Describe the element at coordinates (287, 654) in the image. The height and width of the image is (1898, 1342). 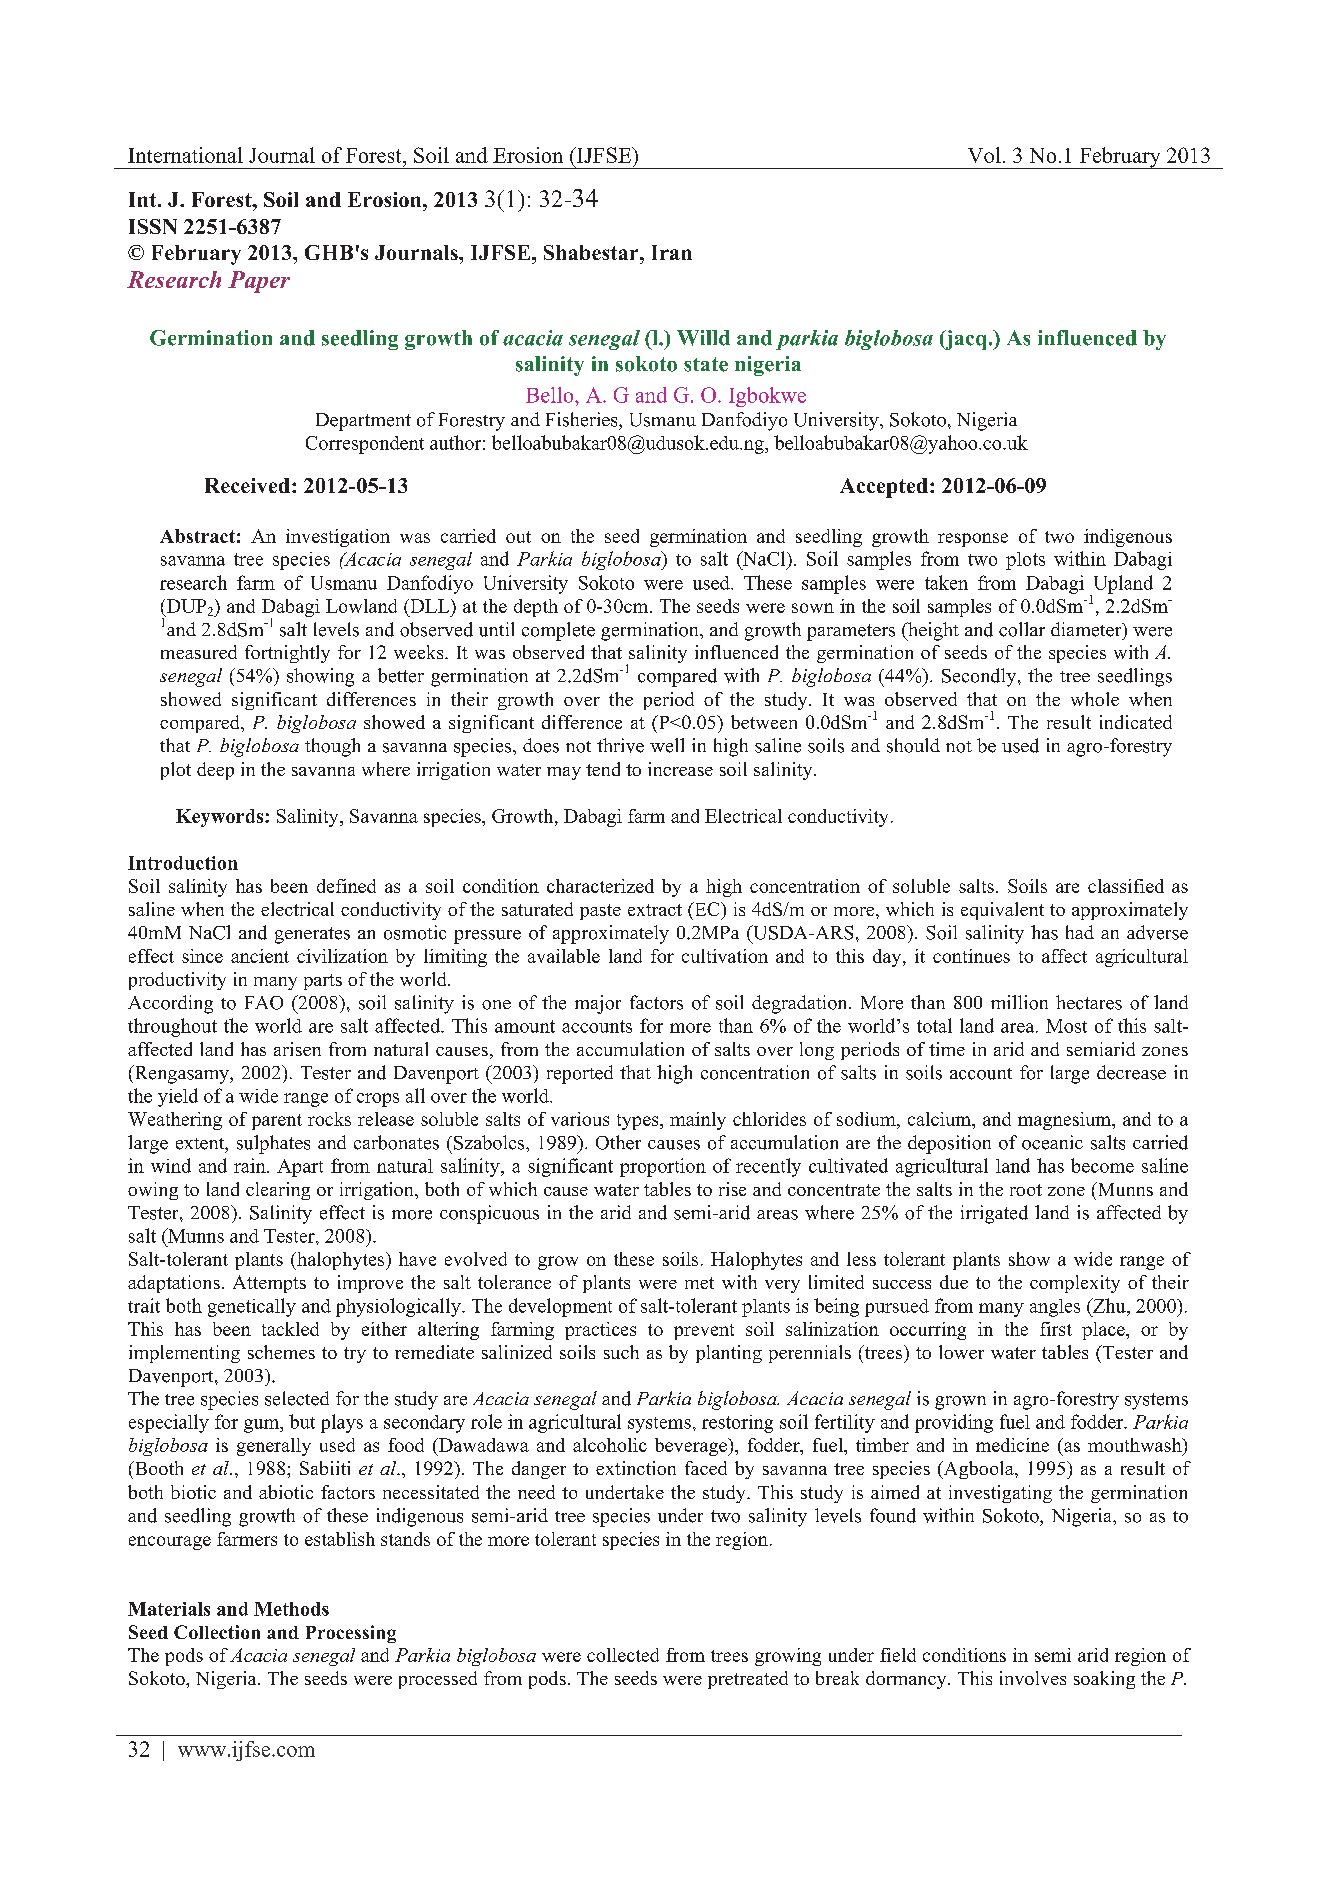
I see `fortnightly` at that location.
